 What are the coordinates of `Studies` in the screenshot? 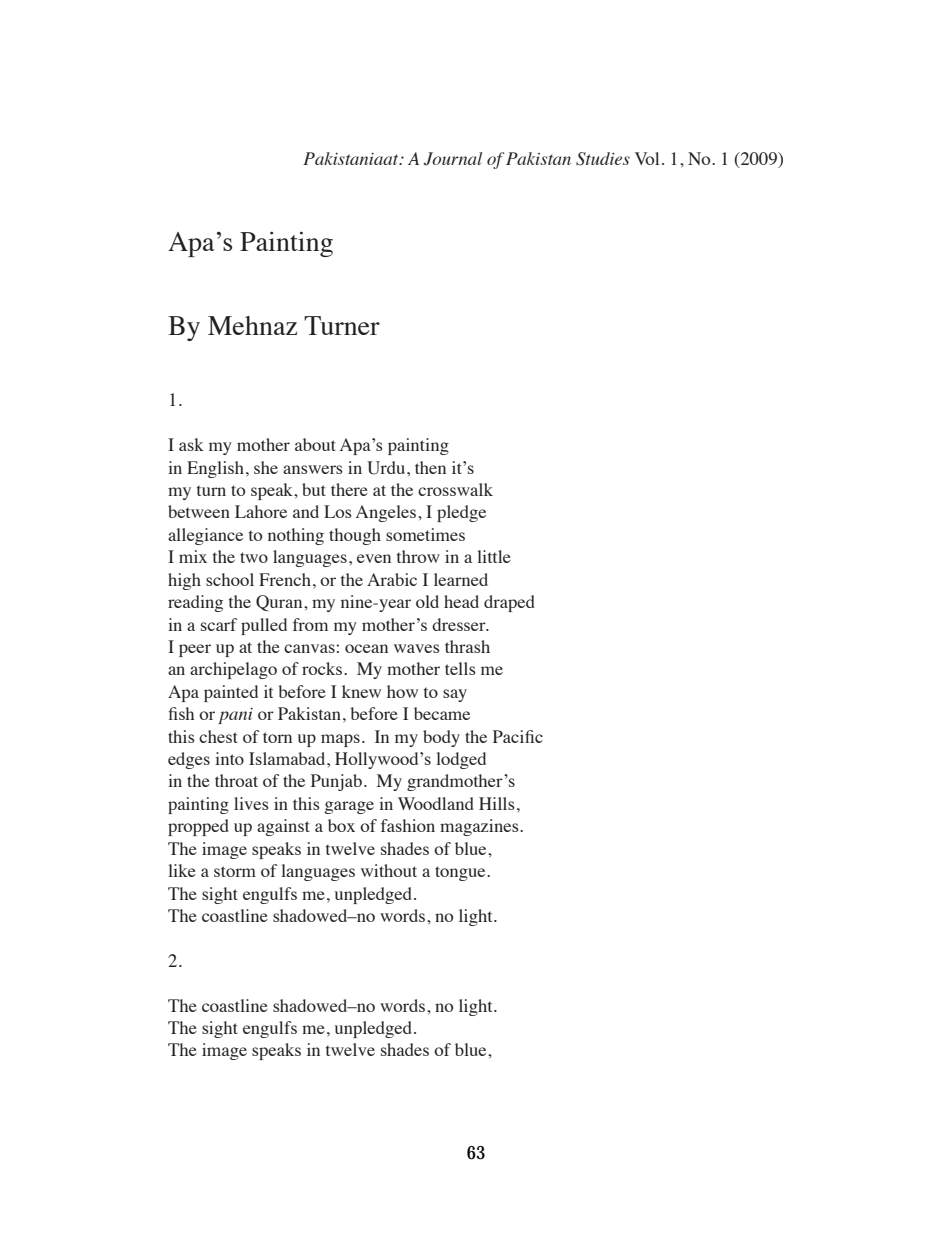 It's located at (603, 159).
